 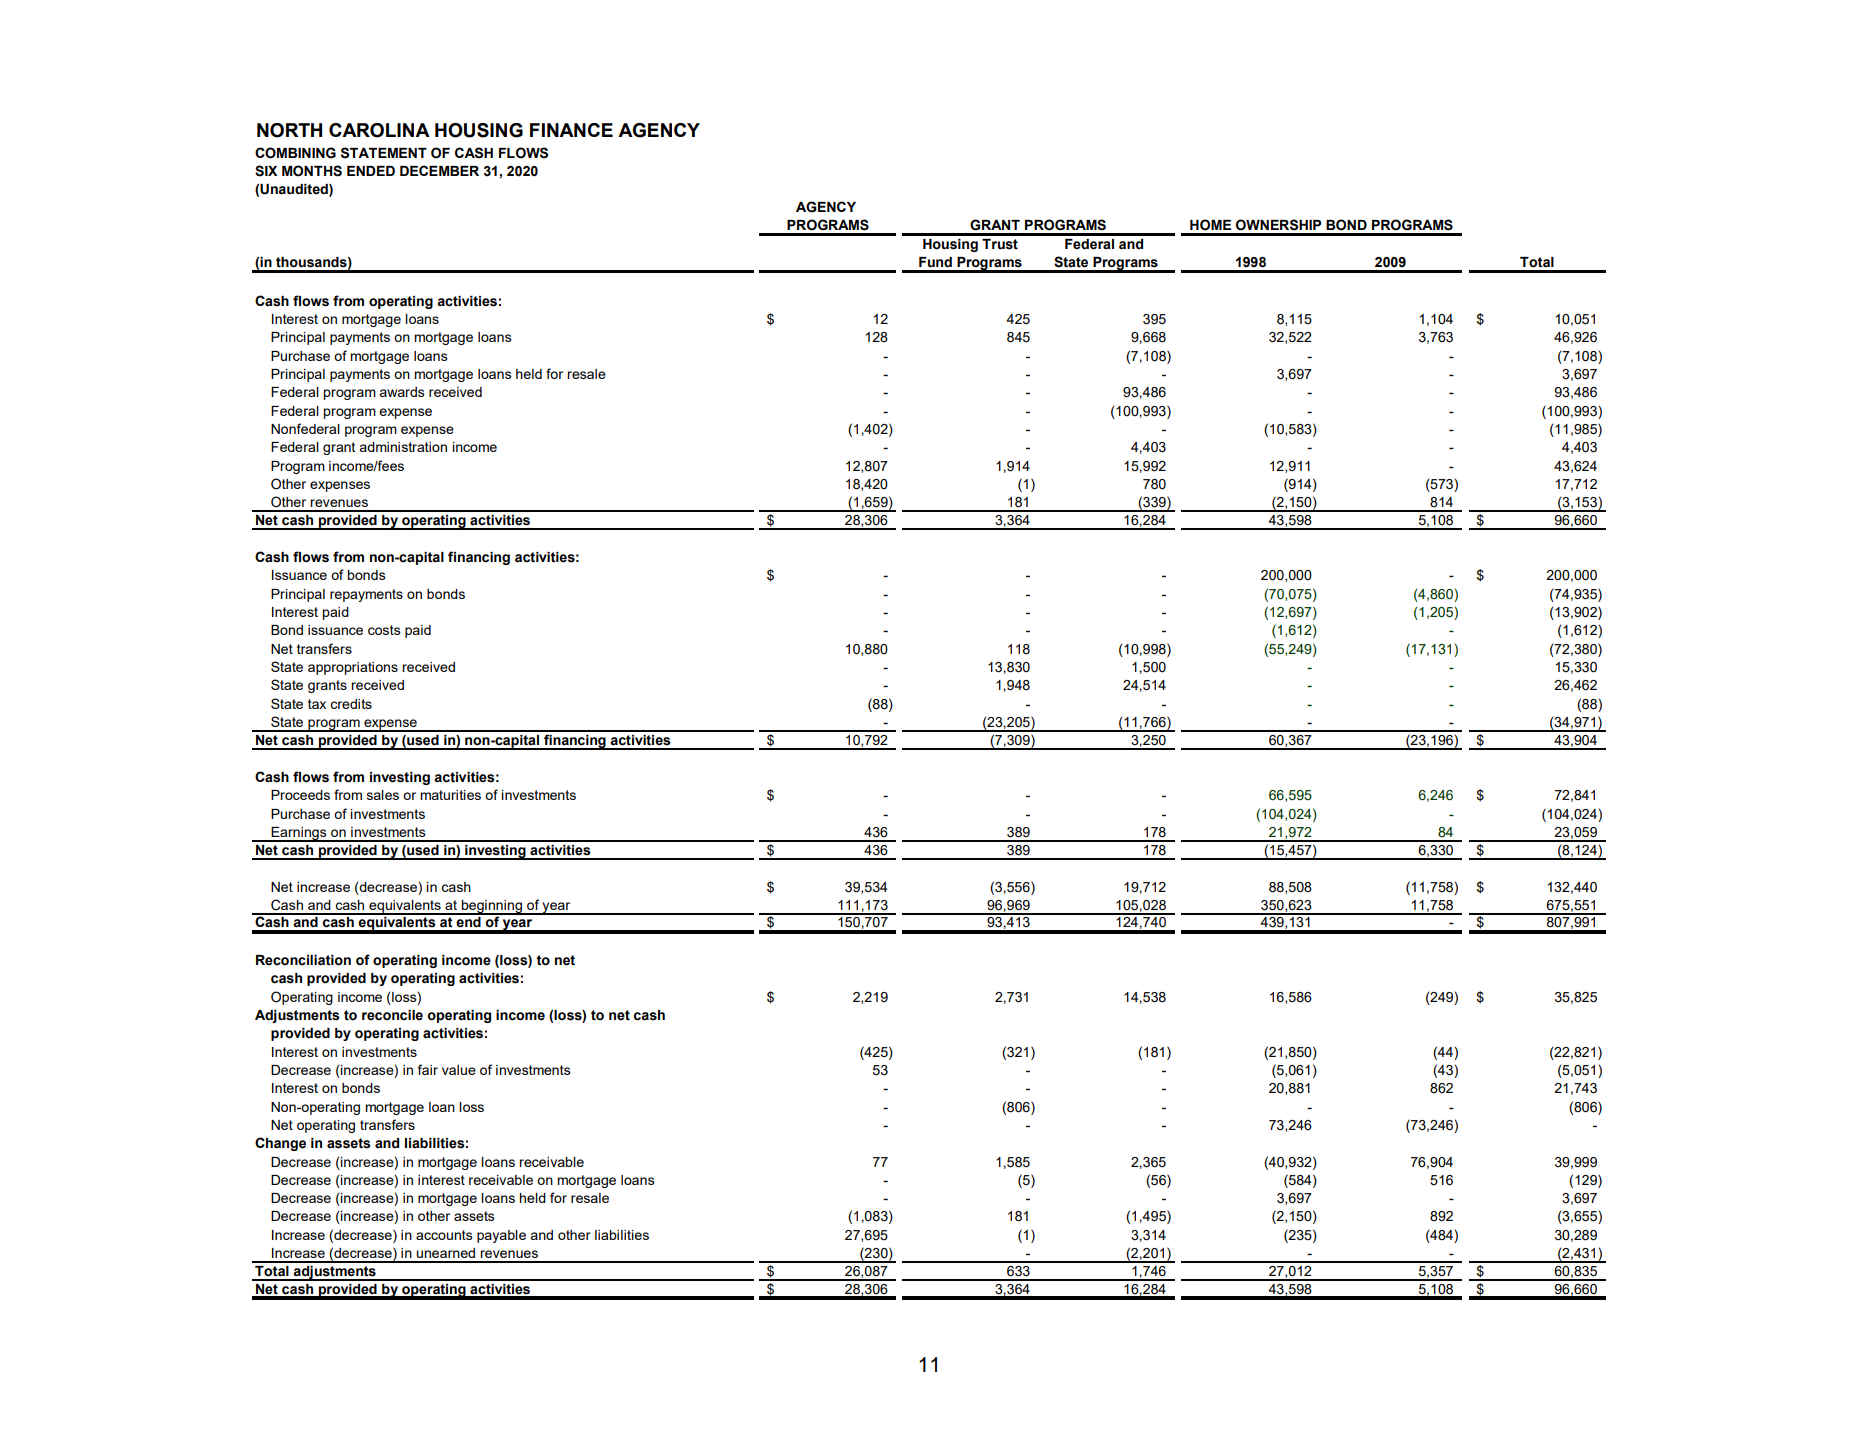 What do you see at coordinates (571, 130) in the page?
I see `FINANCE` at bounding box center [571, 130].
